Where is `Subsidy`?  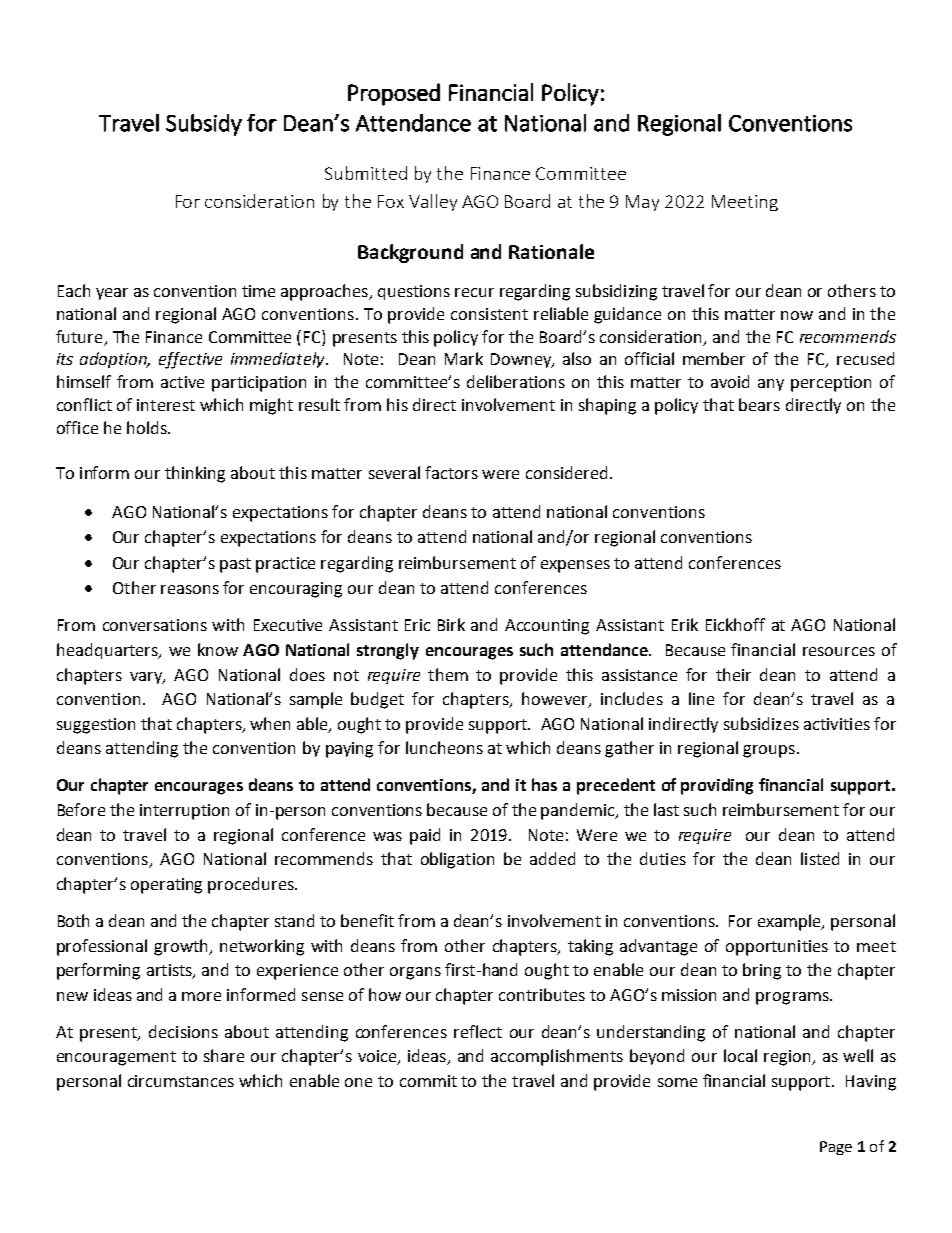
Subsidy is located at coordinates (204, 125).
